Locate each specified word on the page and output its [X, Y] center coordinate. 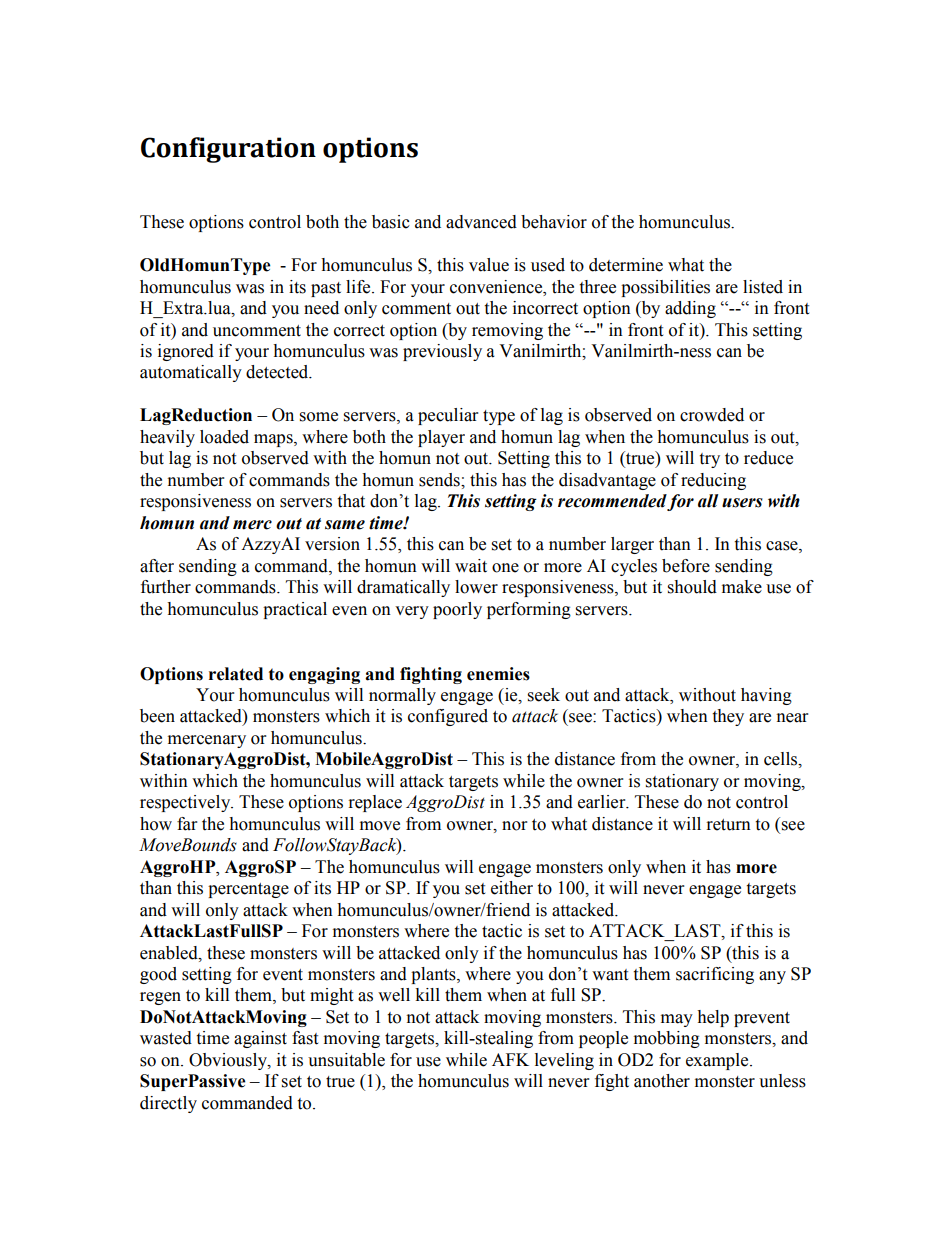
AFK [510, 1059]
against [260, 1039]
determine [626, 265]
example [718, 1061]
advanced [481, 222]
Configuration [228, 150]
